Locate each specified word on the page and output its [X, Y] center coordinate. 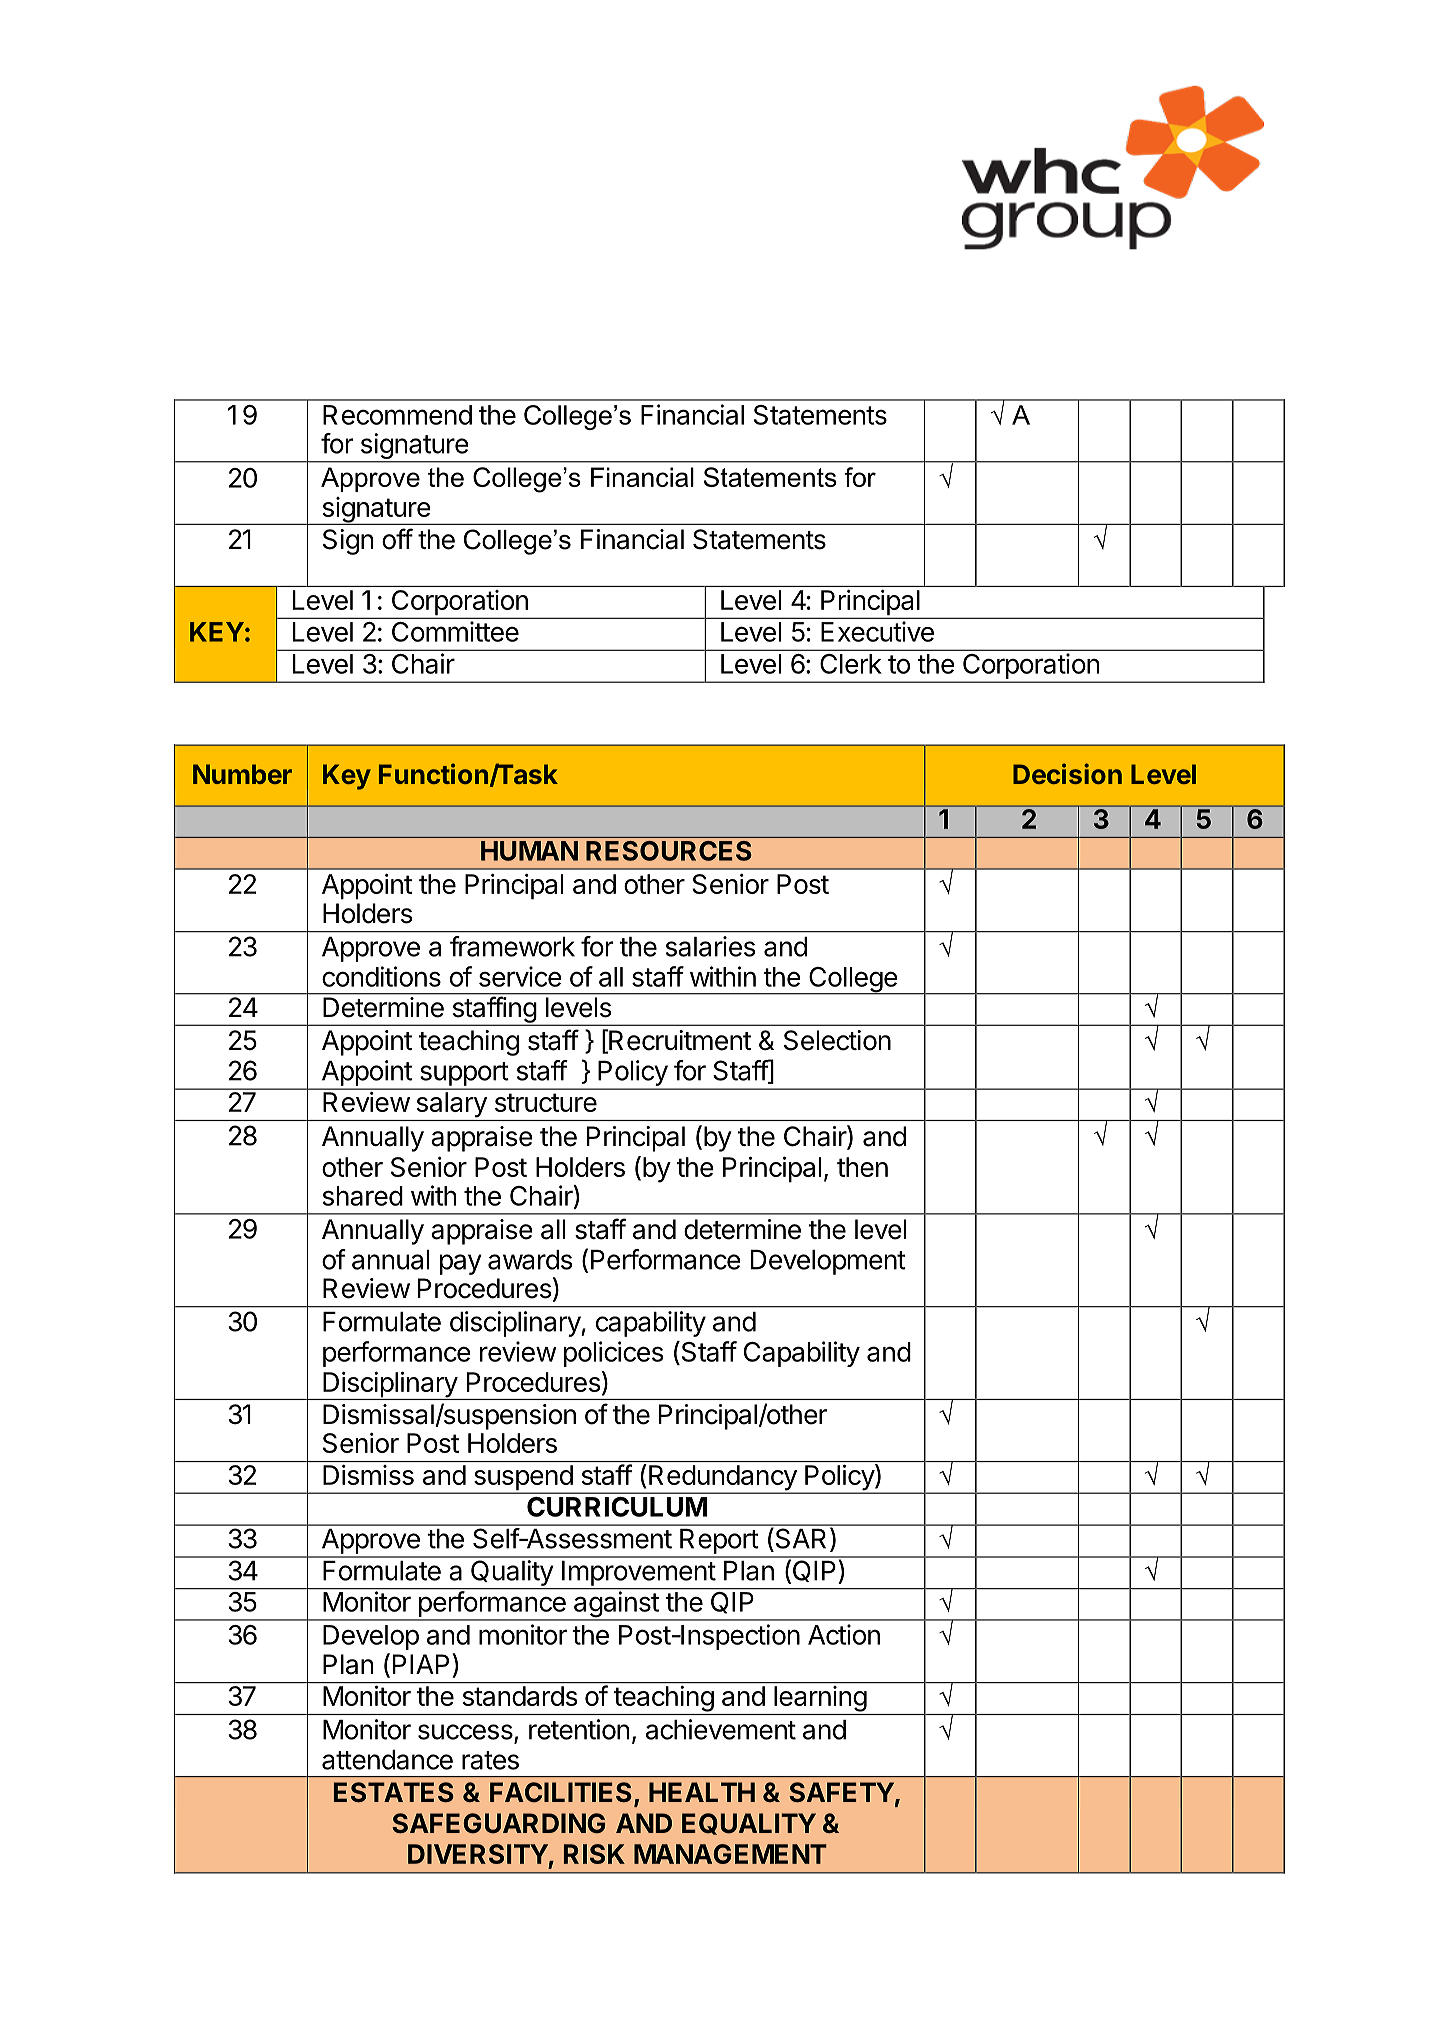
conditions [381, 976]
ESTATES [394, 1792]
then [862, 1167]
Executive [877, 631]
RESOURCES [668, 851]
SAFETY [841, 1792]
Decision [1067, 773]
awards [530, 1260]
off [397, 539]
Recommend [397, 415]
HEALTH [702, 1792]
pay [461, 1264]
